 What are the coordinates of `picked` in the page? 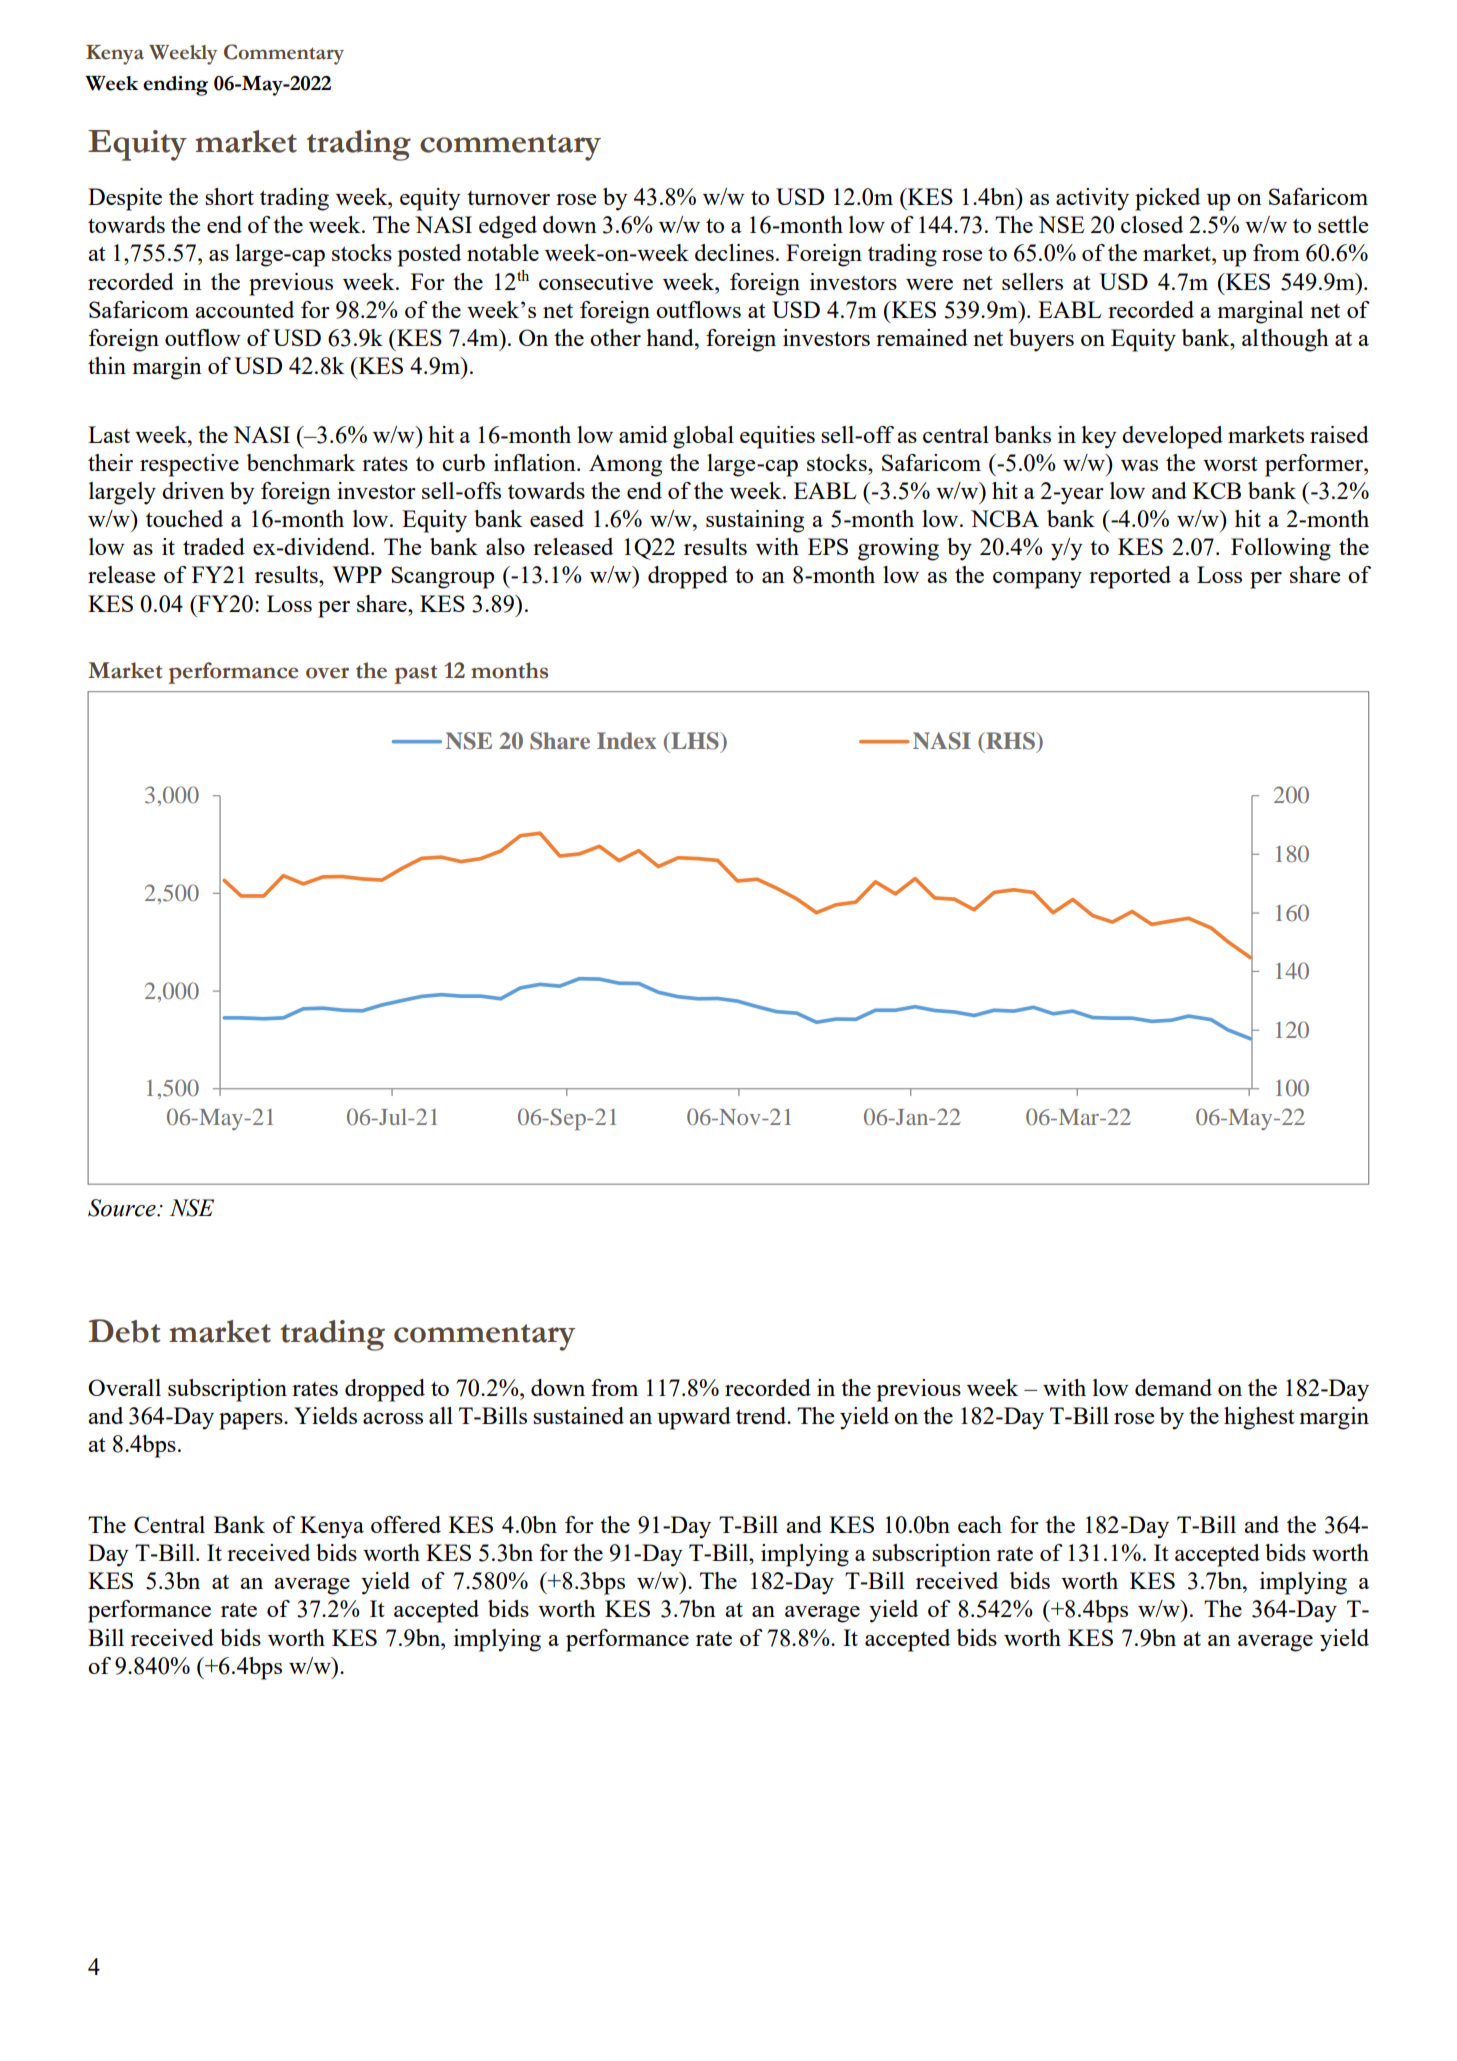 It's located at (1167, 199).
